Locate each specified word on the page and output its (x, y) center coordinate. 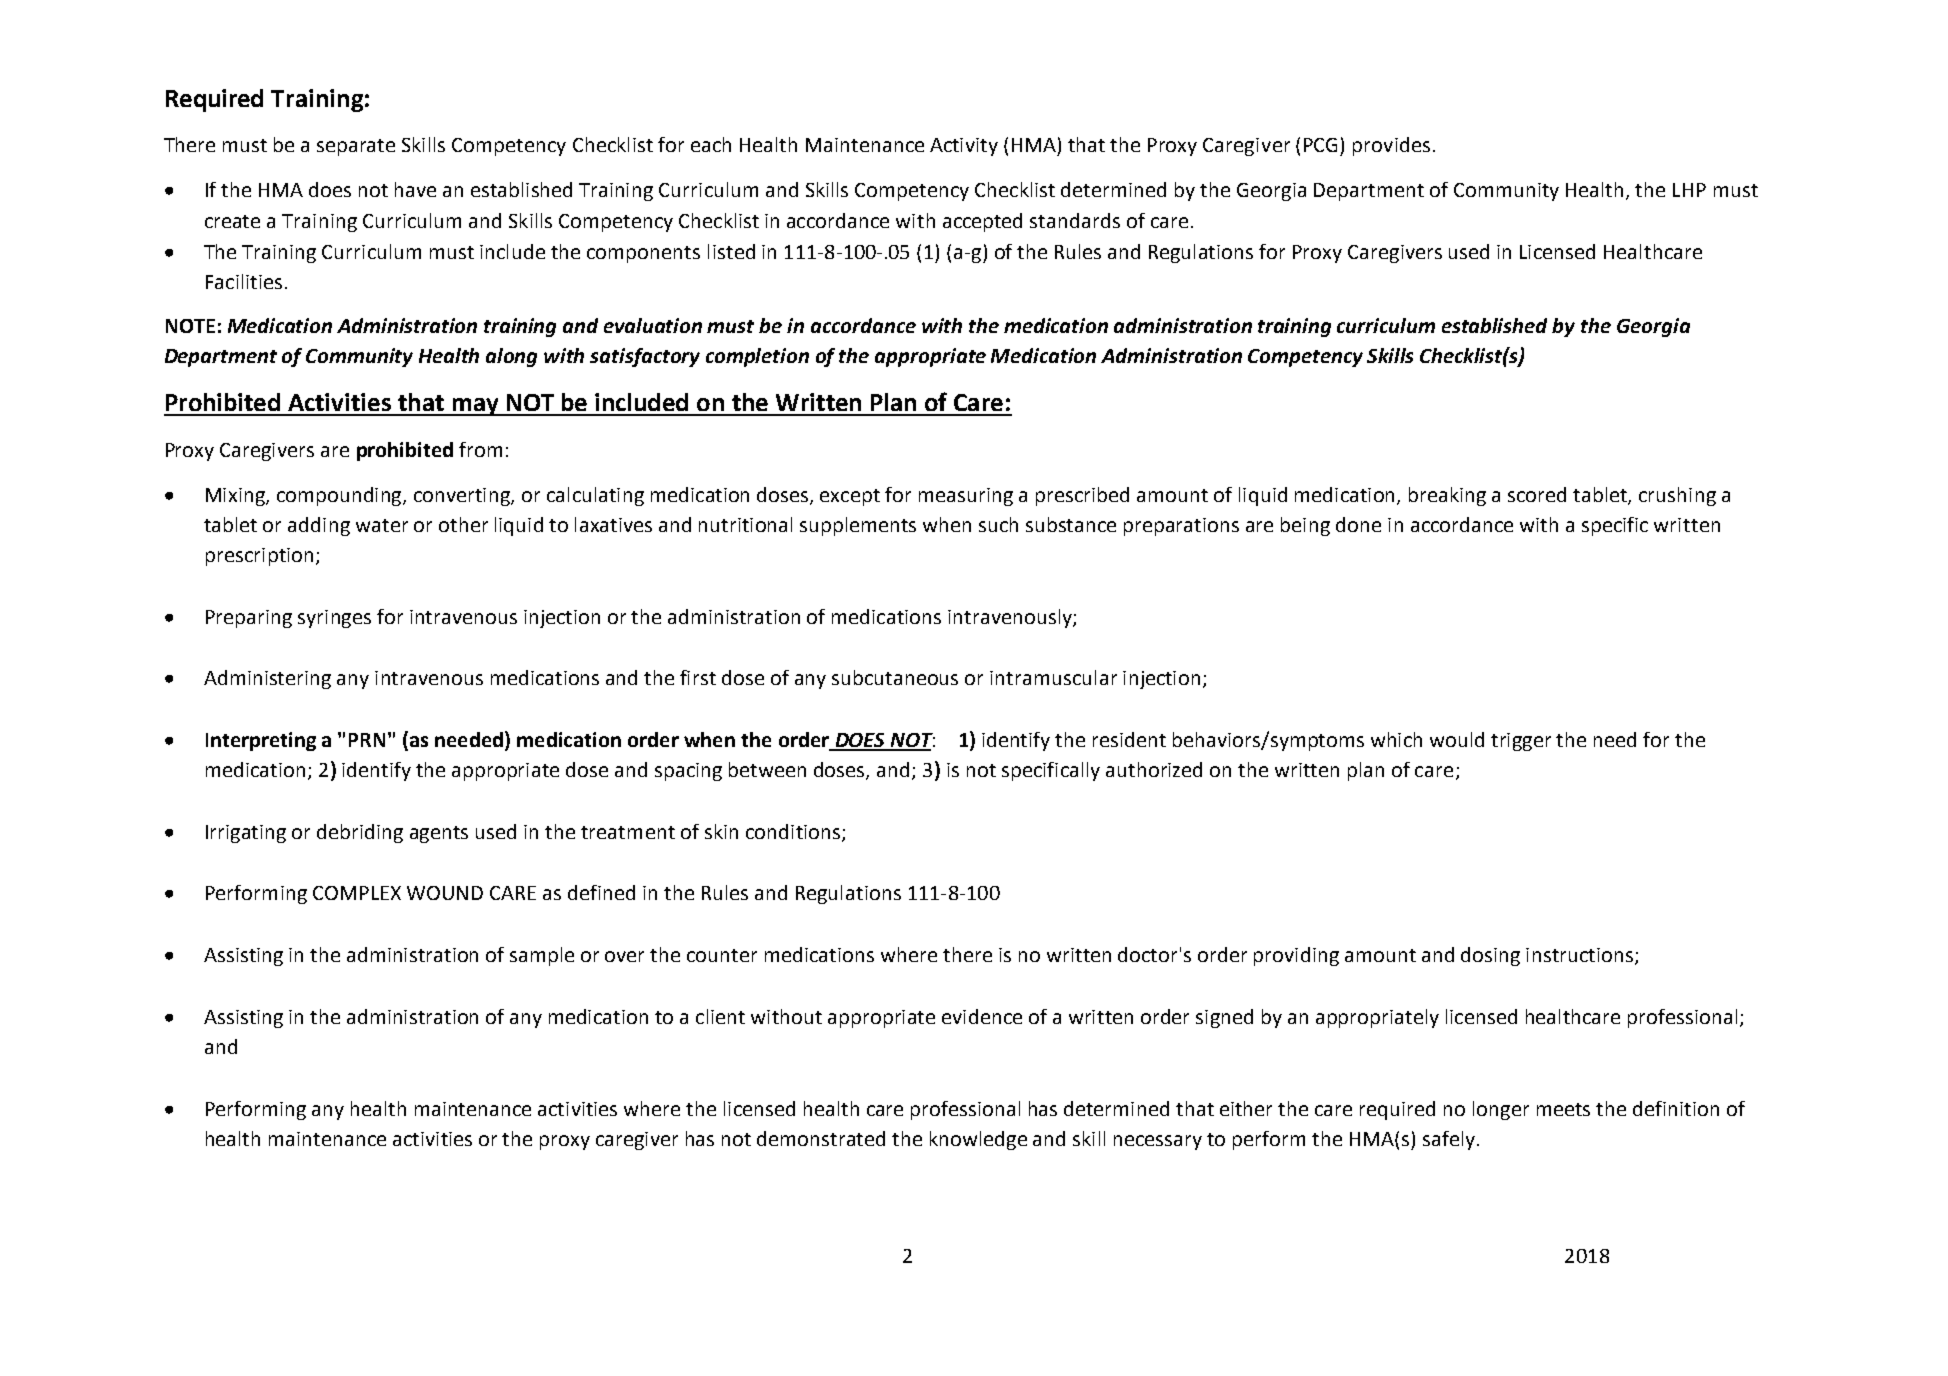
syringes (334, 619)
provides (1391, 146)
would (1457, 739)
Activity (964, 147)
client (720, 1016)
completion (757, 357)
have (415, 189)
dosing (1490, 956)
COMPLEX (357, 893)
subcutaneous (895, 677)
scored (1537, 494)
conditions (793, 831)
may (475, 407)
